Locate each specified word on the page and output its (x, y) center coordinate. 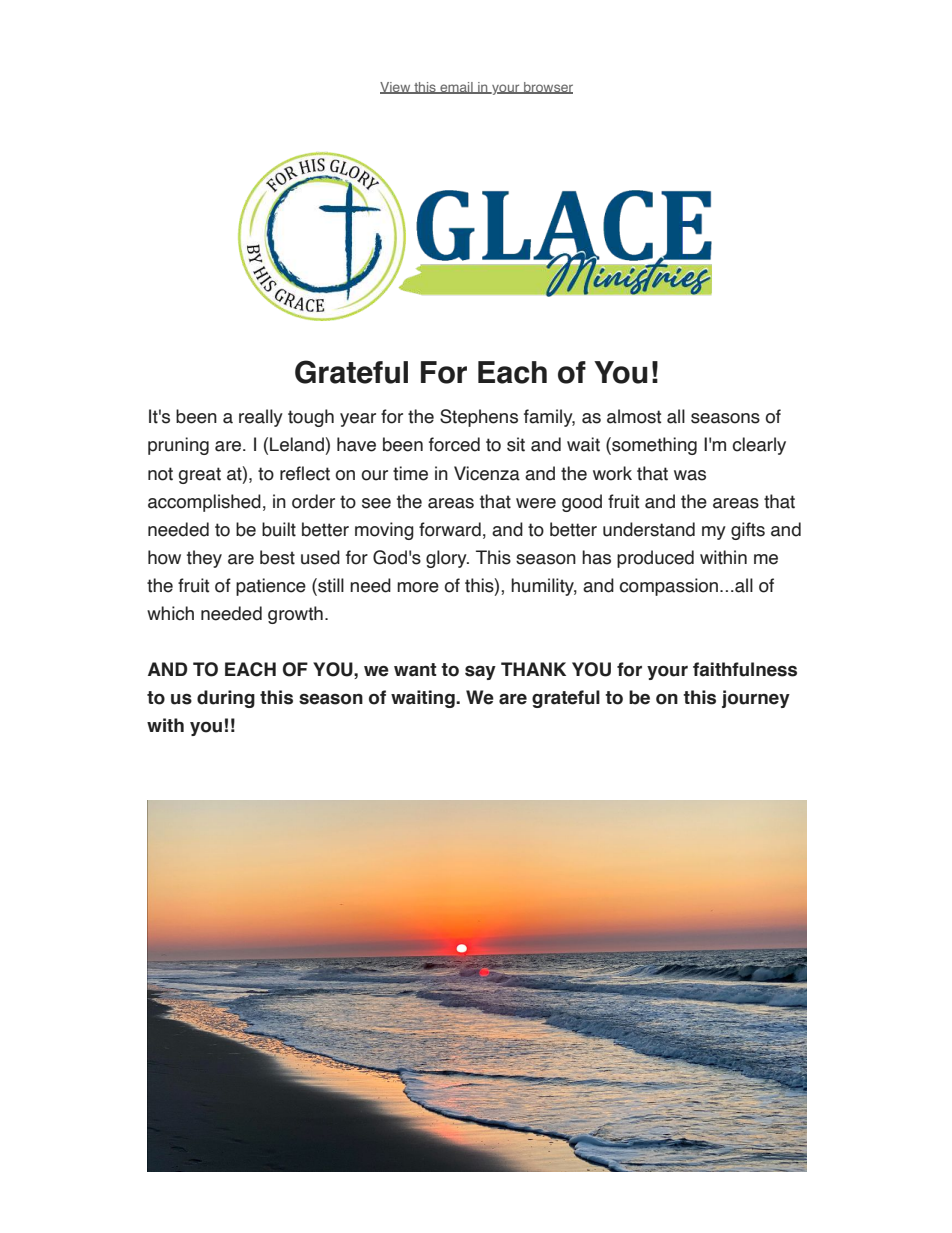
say (480, 672)
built (279, 529)
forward (450, 529)
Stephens (479, 418)
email (456, 88)
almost (634, 416)
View (396, 88)
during (226, 699)
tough (311, 418)
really (261, 418)
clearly (759, 446)
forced (454, 444)
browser (547, 88)
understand (649, 529)
